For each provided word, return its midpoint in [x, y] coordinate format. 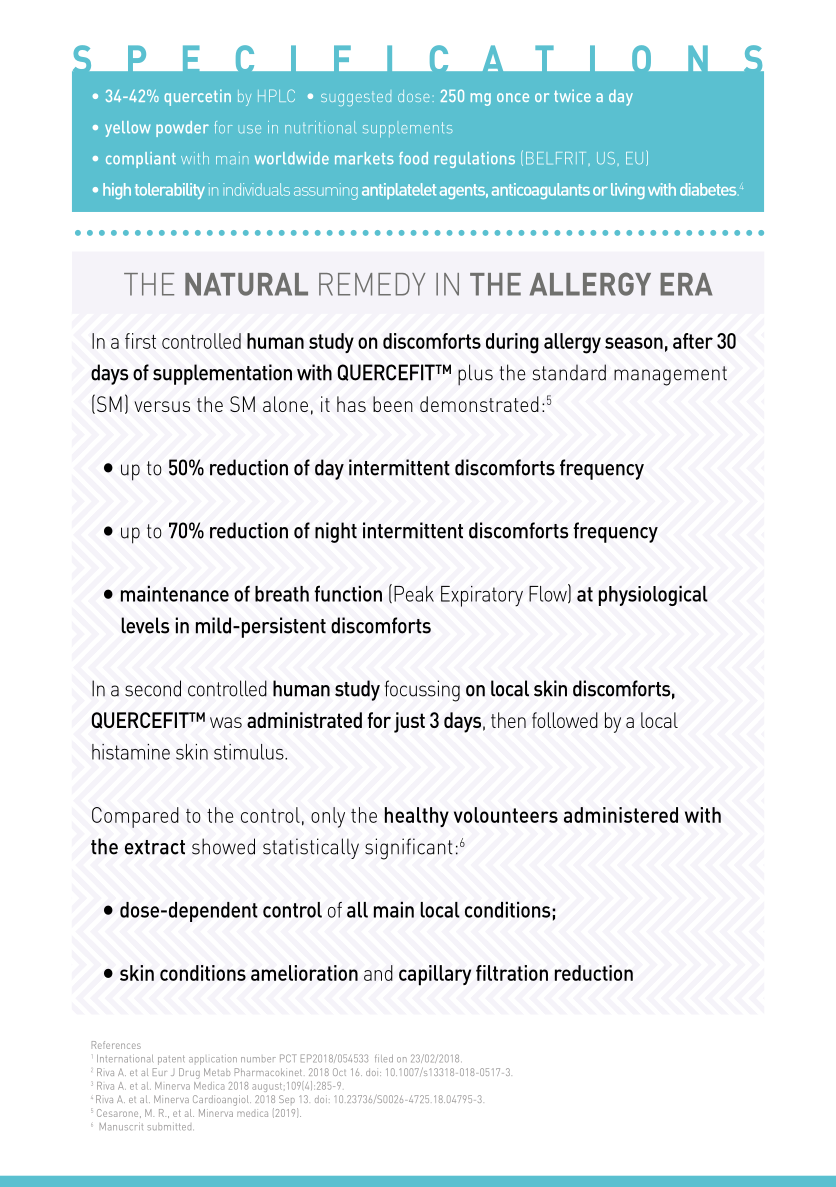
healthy [417, 817]
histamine [131, 752]
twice [572, 95]
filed [384, 1058]
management [670, 376]
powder [182, 129]
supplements [407, 129]
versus [162, 406]
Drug [189, 1073]
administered [621, 815]
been [393, 404]
